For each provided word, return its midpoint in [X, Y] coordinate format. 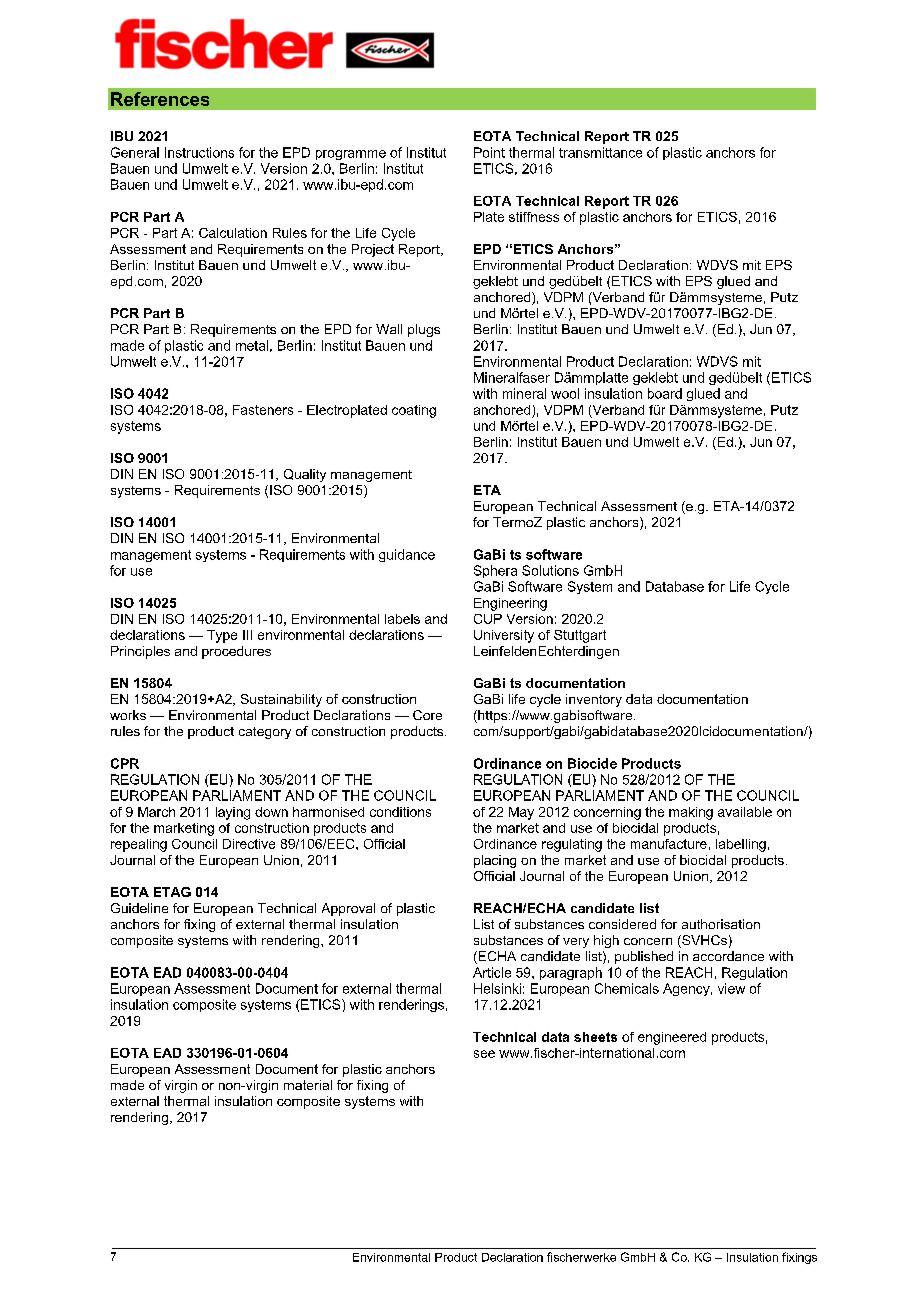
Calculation [233, 233]
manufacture [669, 844]
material [308, 1085]
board [665, 393]
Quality [305, 475]
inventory [594, 700]
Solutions [550, 570]
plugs [424, 330]
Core [427, 715]
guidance [407, 555]
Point [489, 152]
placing [495, 861]
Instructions [199, 152]
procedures [236, 652]
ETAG [172, 892]
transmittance [600, 152]
